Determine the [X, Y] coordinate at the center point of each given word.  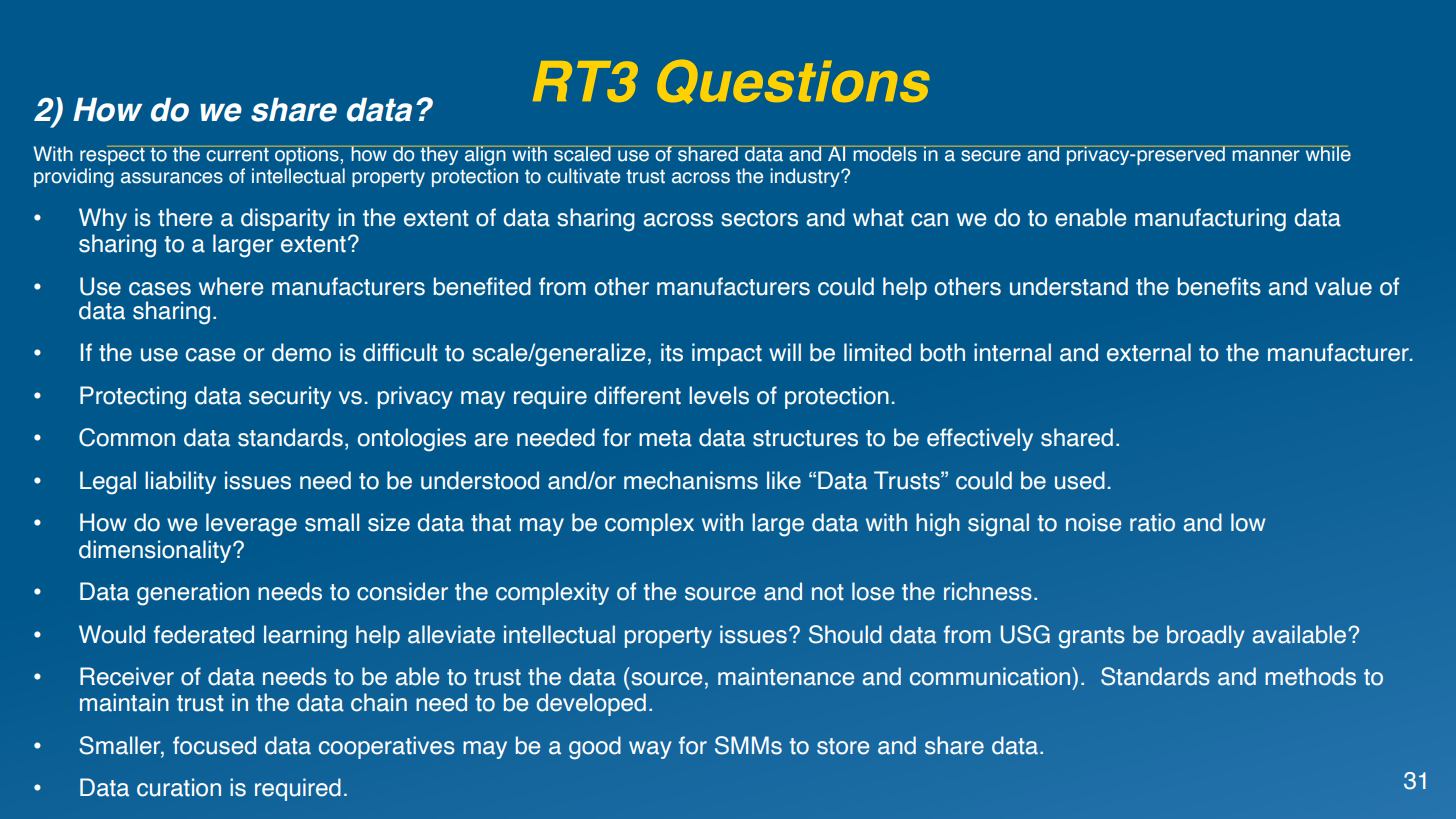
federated [203, 634]
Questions [793, 82]
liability [180, 482]
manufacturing [1210, 220]
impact [727, 354]
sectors [759, 218]
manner [1266, 156]
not [828, 592]
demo [301, 352]
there [185, 217]
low [1248, 522]
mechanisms [691, 480]
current [237, 154]
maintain [124, 702]
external [1149, 352]
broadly [1206, 636]
